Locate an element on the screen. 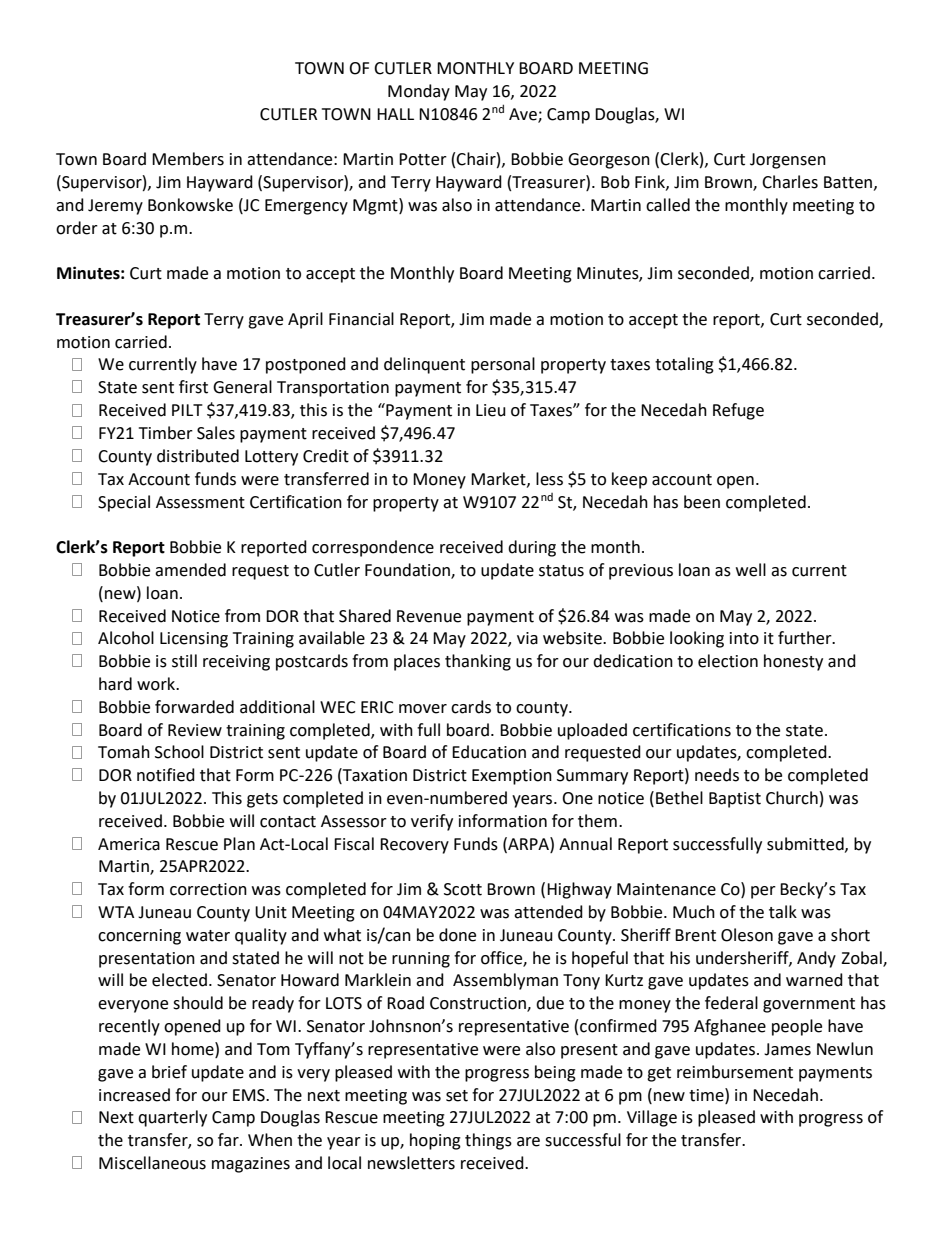 The height and width of the screenshot is (1233, 952). quarterly is located at coordinates (172, 1118).
